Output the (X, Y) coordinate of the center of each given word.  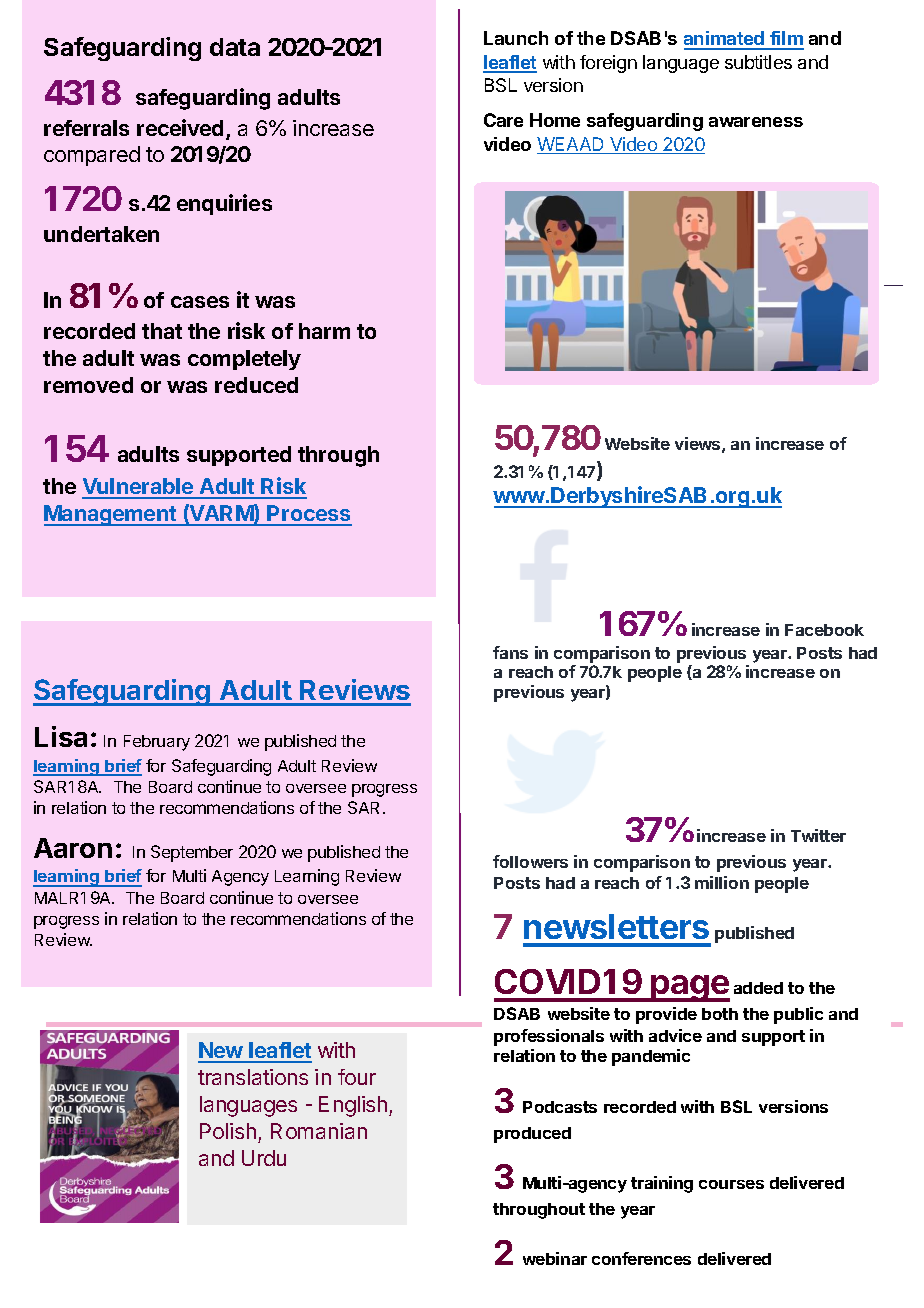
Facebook (824, 630)
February (157, 743)
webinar (555, 1258)
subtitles (758, 62)
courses (731, 1184)
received (180, 127)
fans (510, 652)
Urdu (264, 1158)
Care (503, 120)
